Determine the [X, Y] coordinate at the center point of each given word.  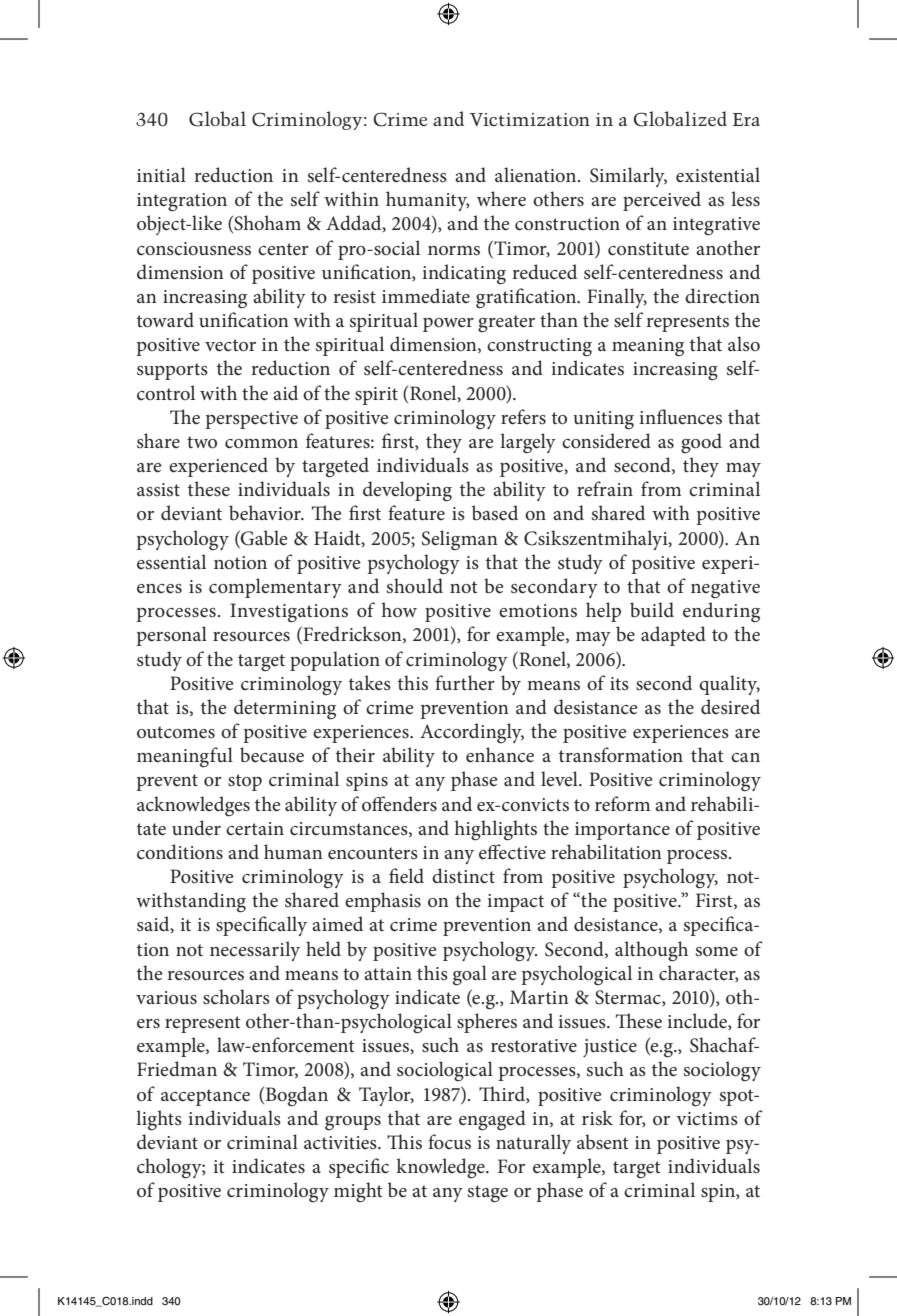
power [448, 325]
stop [245, 782]
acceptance [205, 1097]
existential [718, 175]
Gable [263, 538]
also [744, 344]
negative [725, 589]
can [745, 758]
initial [161, 174]
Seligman [460, 540]
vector [230, 345]
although [651, 951]
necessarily [255, 951]
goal [470, 975]
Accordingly [472, 733]
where [501, 199]
